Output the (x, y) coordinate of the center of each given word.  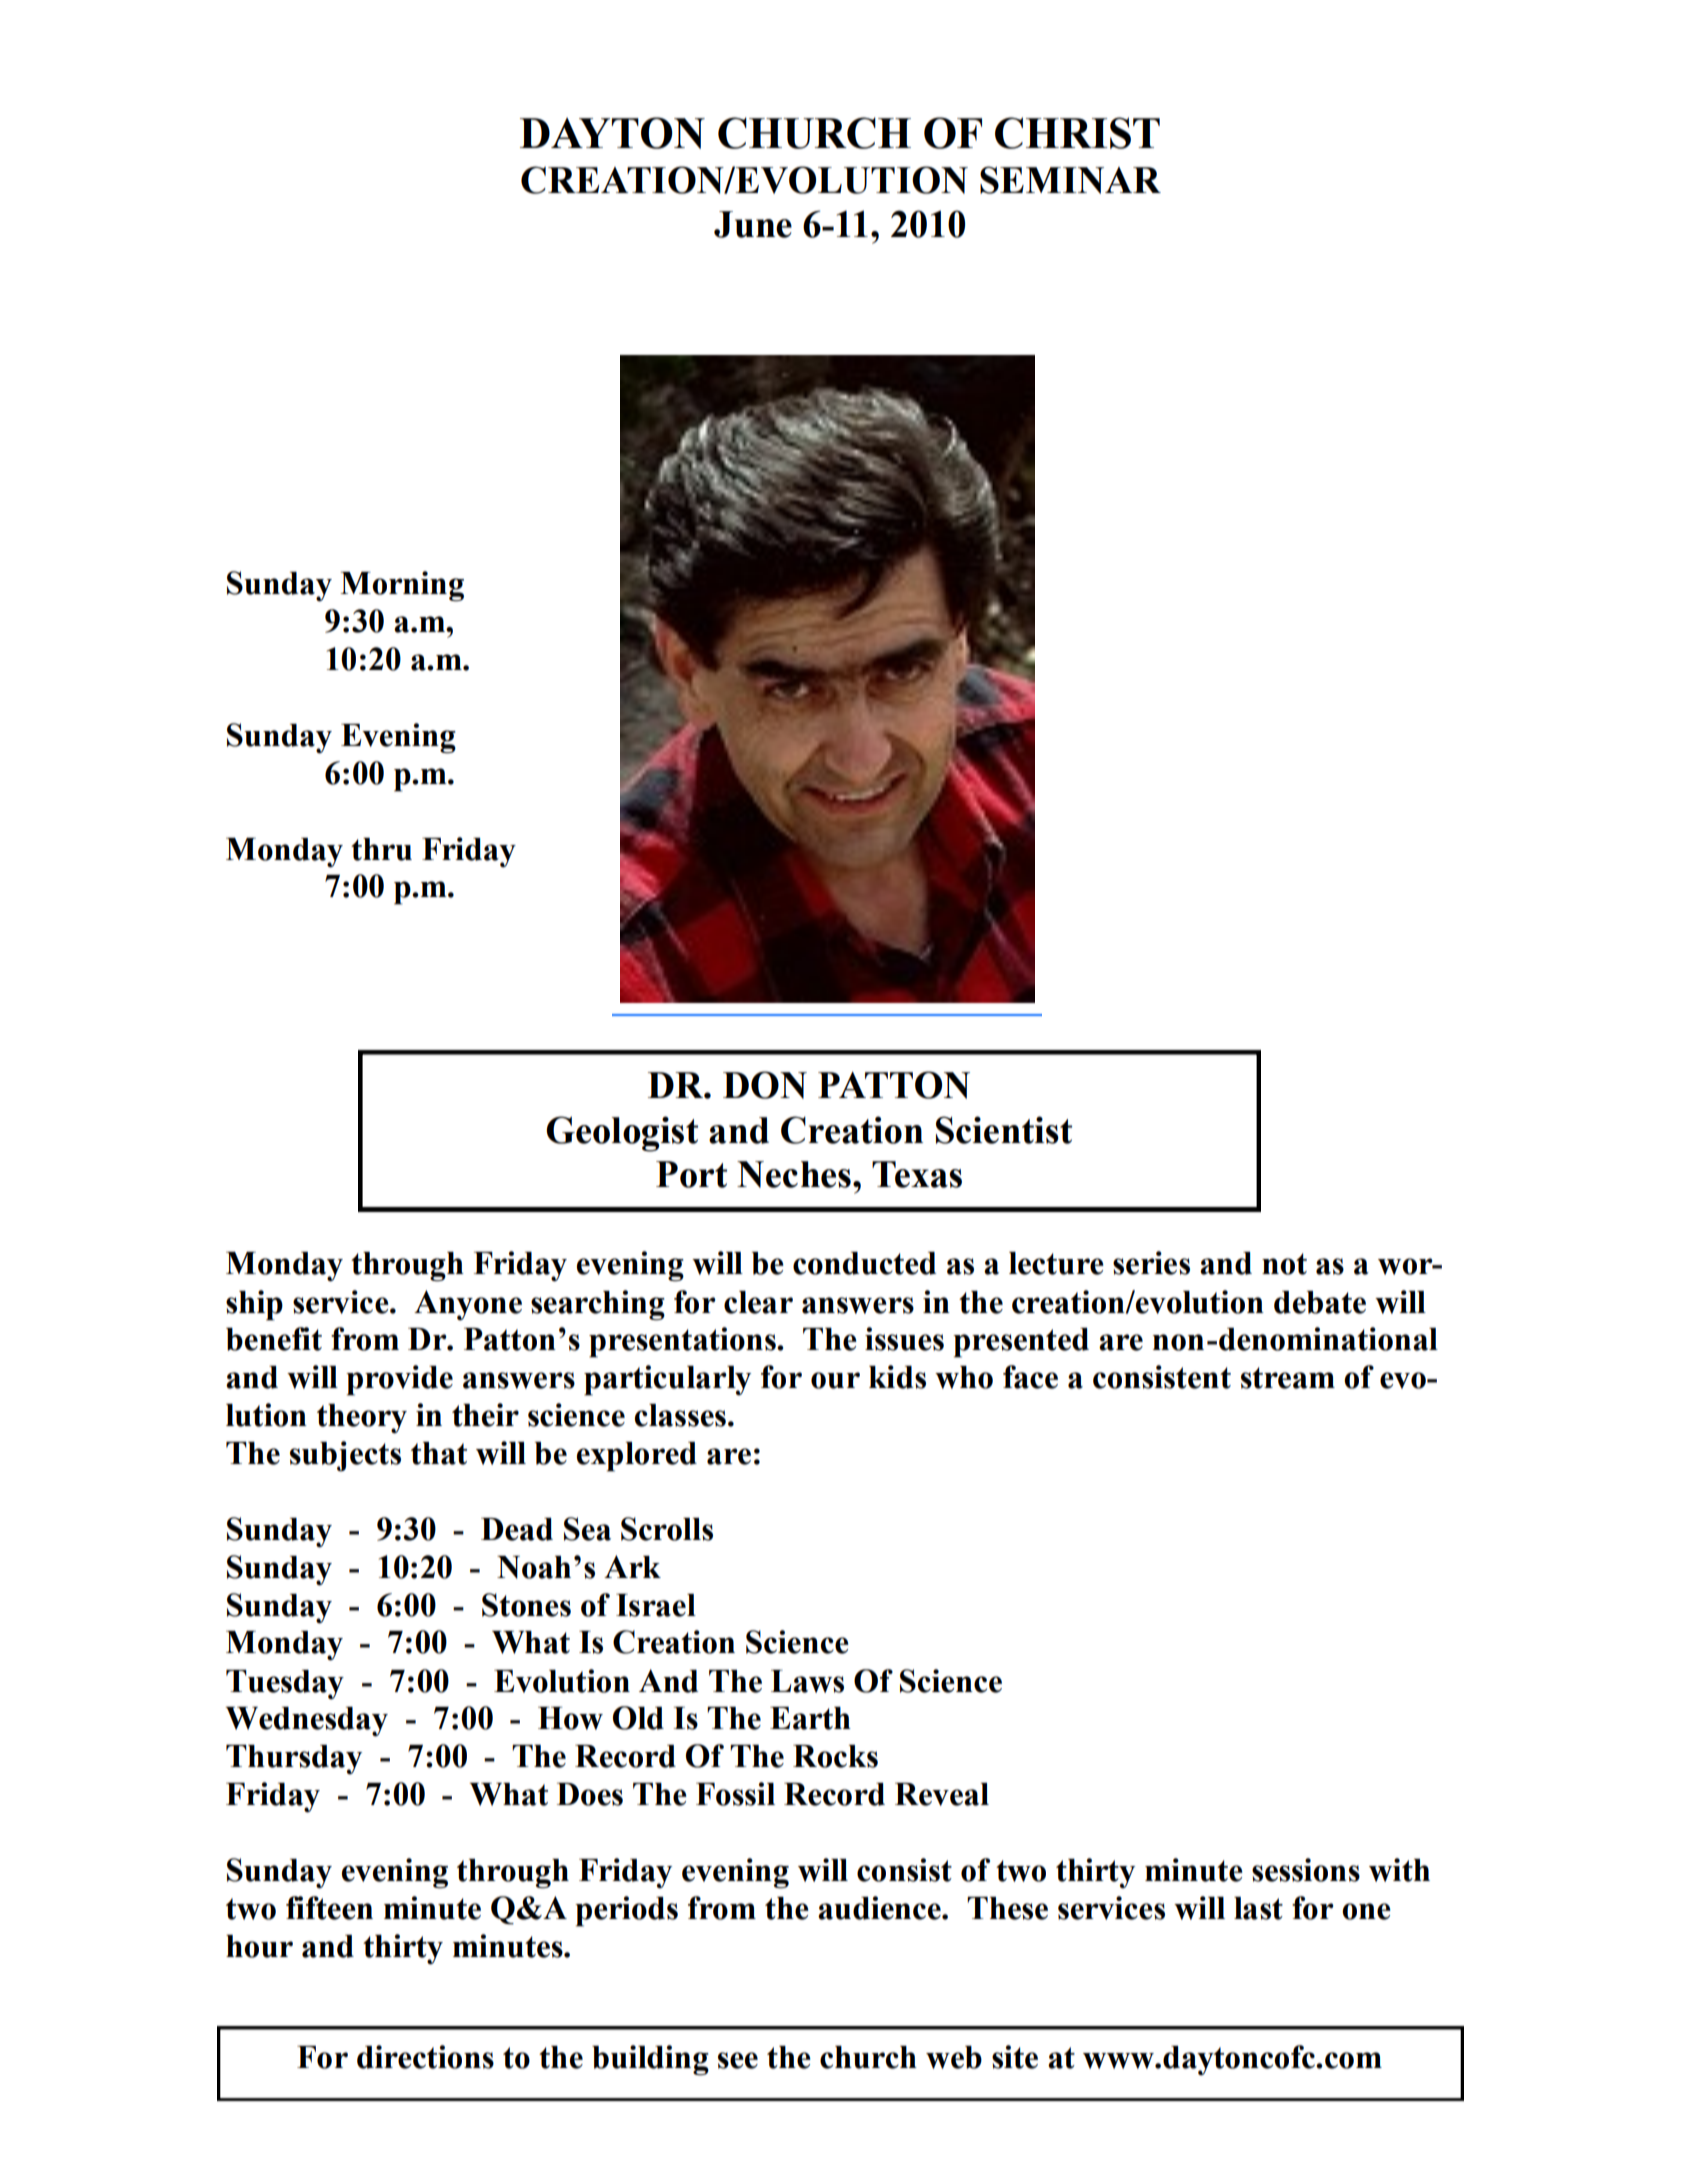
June (753, 224)
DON (765, 1085)
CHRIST (1077, 133)
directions (425, 2057)
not (1284, 1264)
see (738, 2060)
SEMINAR (1070, 180)
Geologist (622, 1134)
